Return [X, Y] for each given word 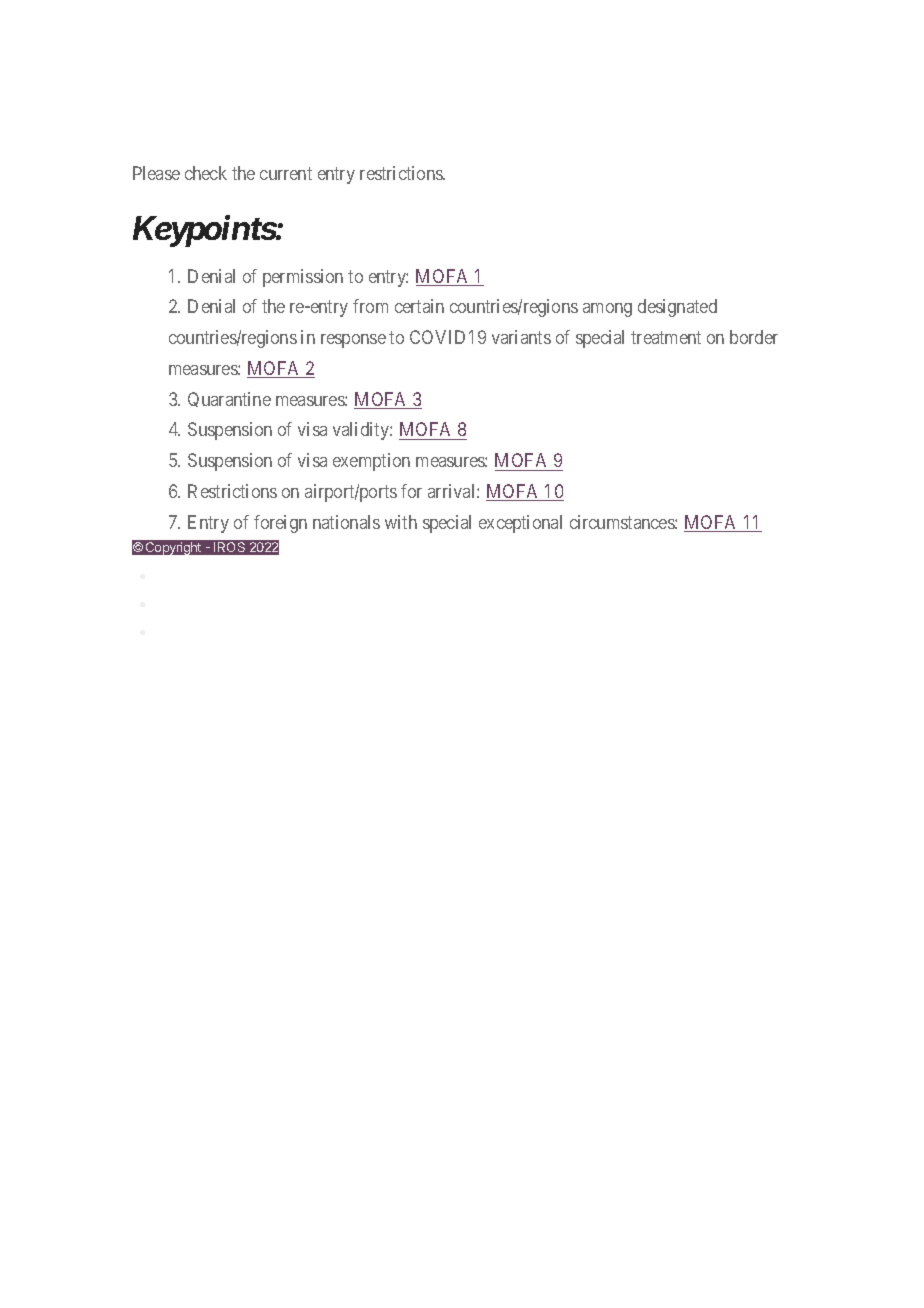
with [401, 522]
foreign [280, 524]
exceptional [520, 524]
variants [521, 337]
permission [303, 278]
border [754, 337]
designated [677, 308]
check [206, 173]
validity [362, 431]
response [353, 341]
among [607, 310]
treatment [666, 337]
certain [419, 306]
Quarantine [229, 399]
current [286, 173]
